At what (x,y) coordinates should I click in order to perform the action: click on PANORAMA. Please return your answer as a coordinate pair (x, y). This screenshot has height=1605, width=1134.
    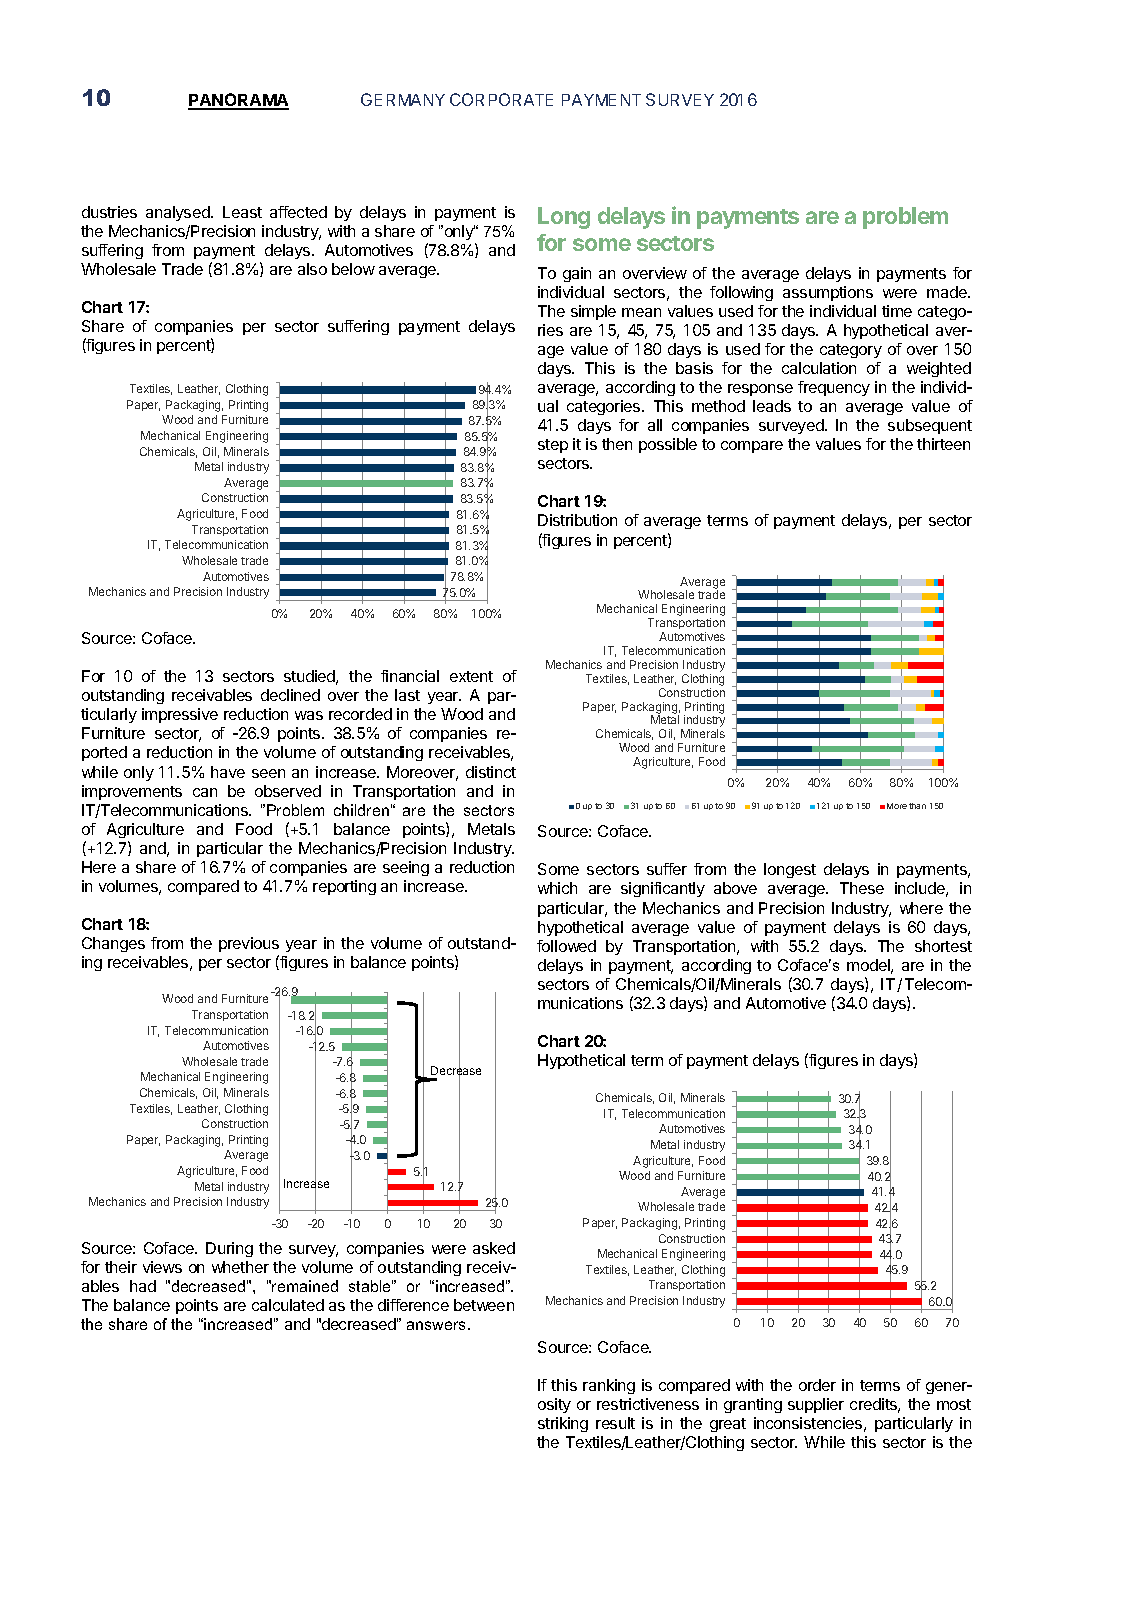
    Looking at the image, I should click on (238, 101).
